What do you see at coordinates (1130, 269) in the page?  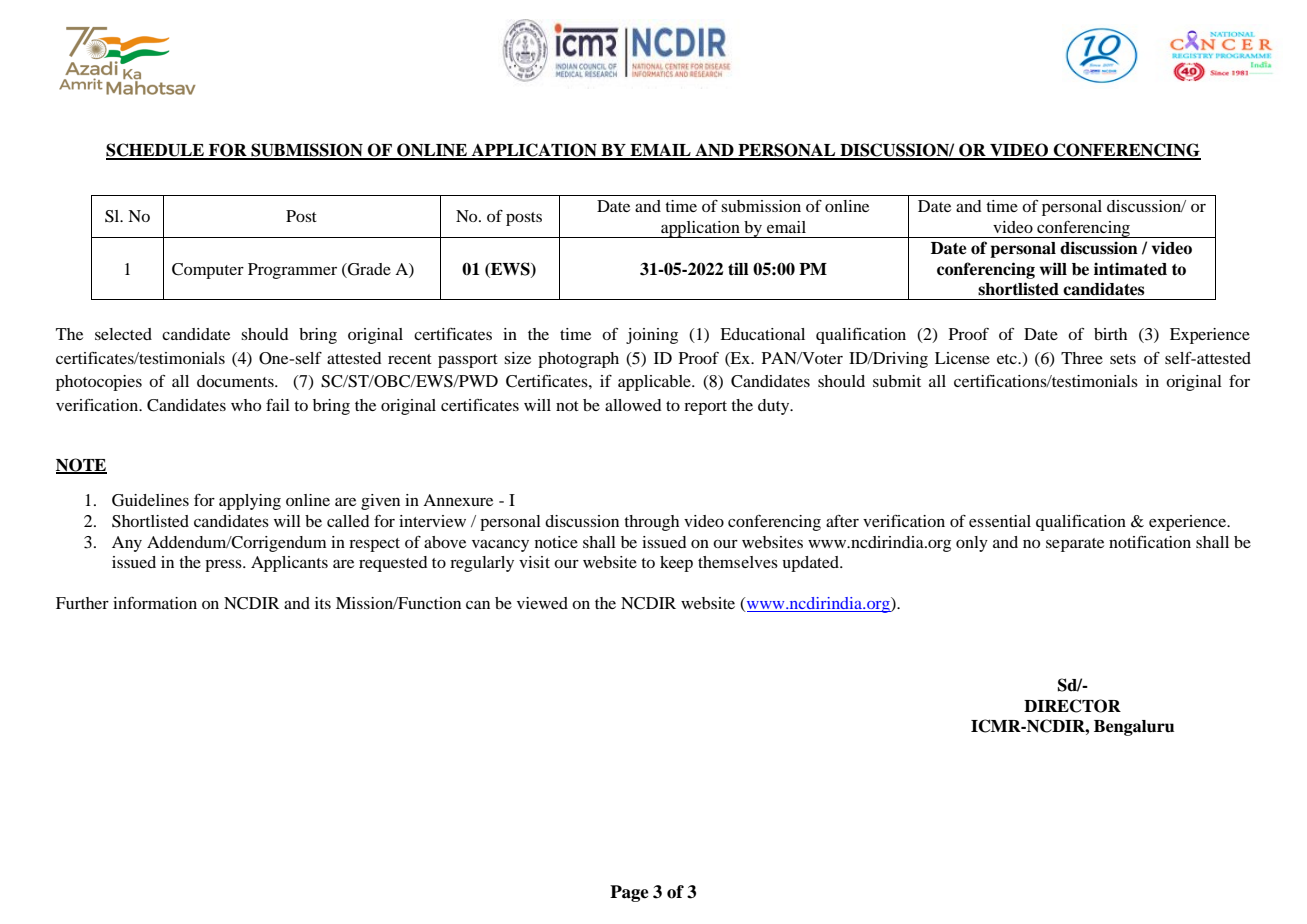 I see `intimated` at bounding box center [1130, 269].
